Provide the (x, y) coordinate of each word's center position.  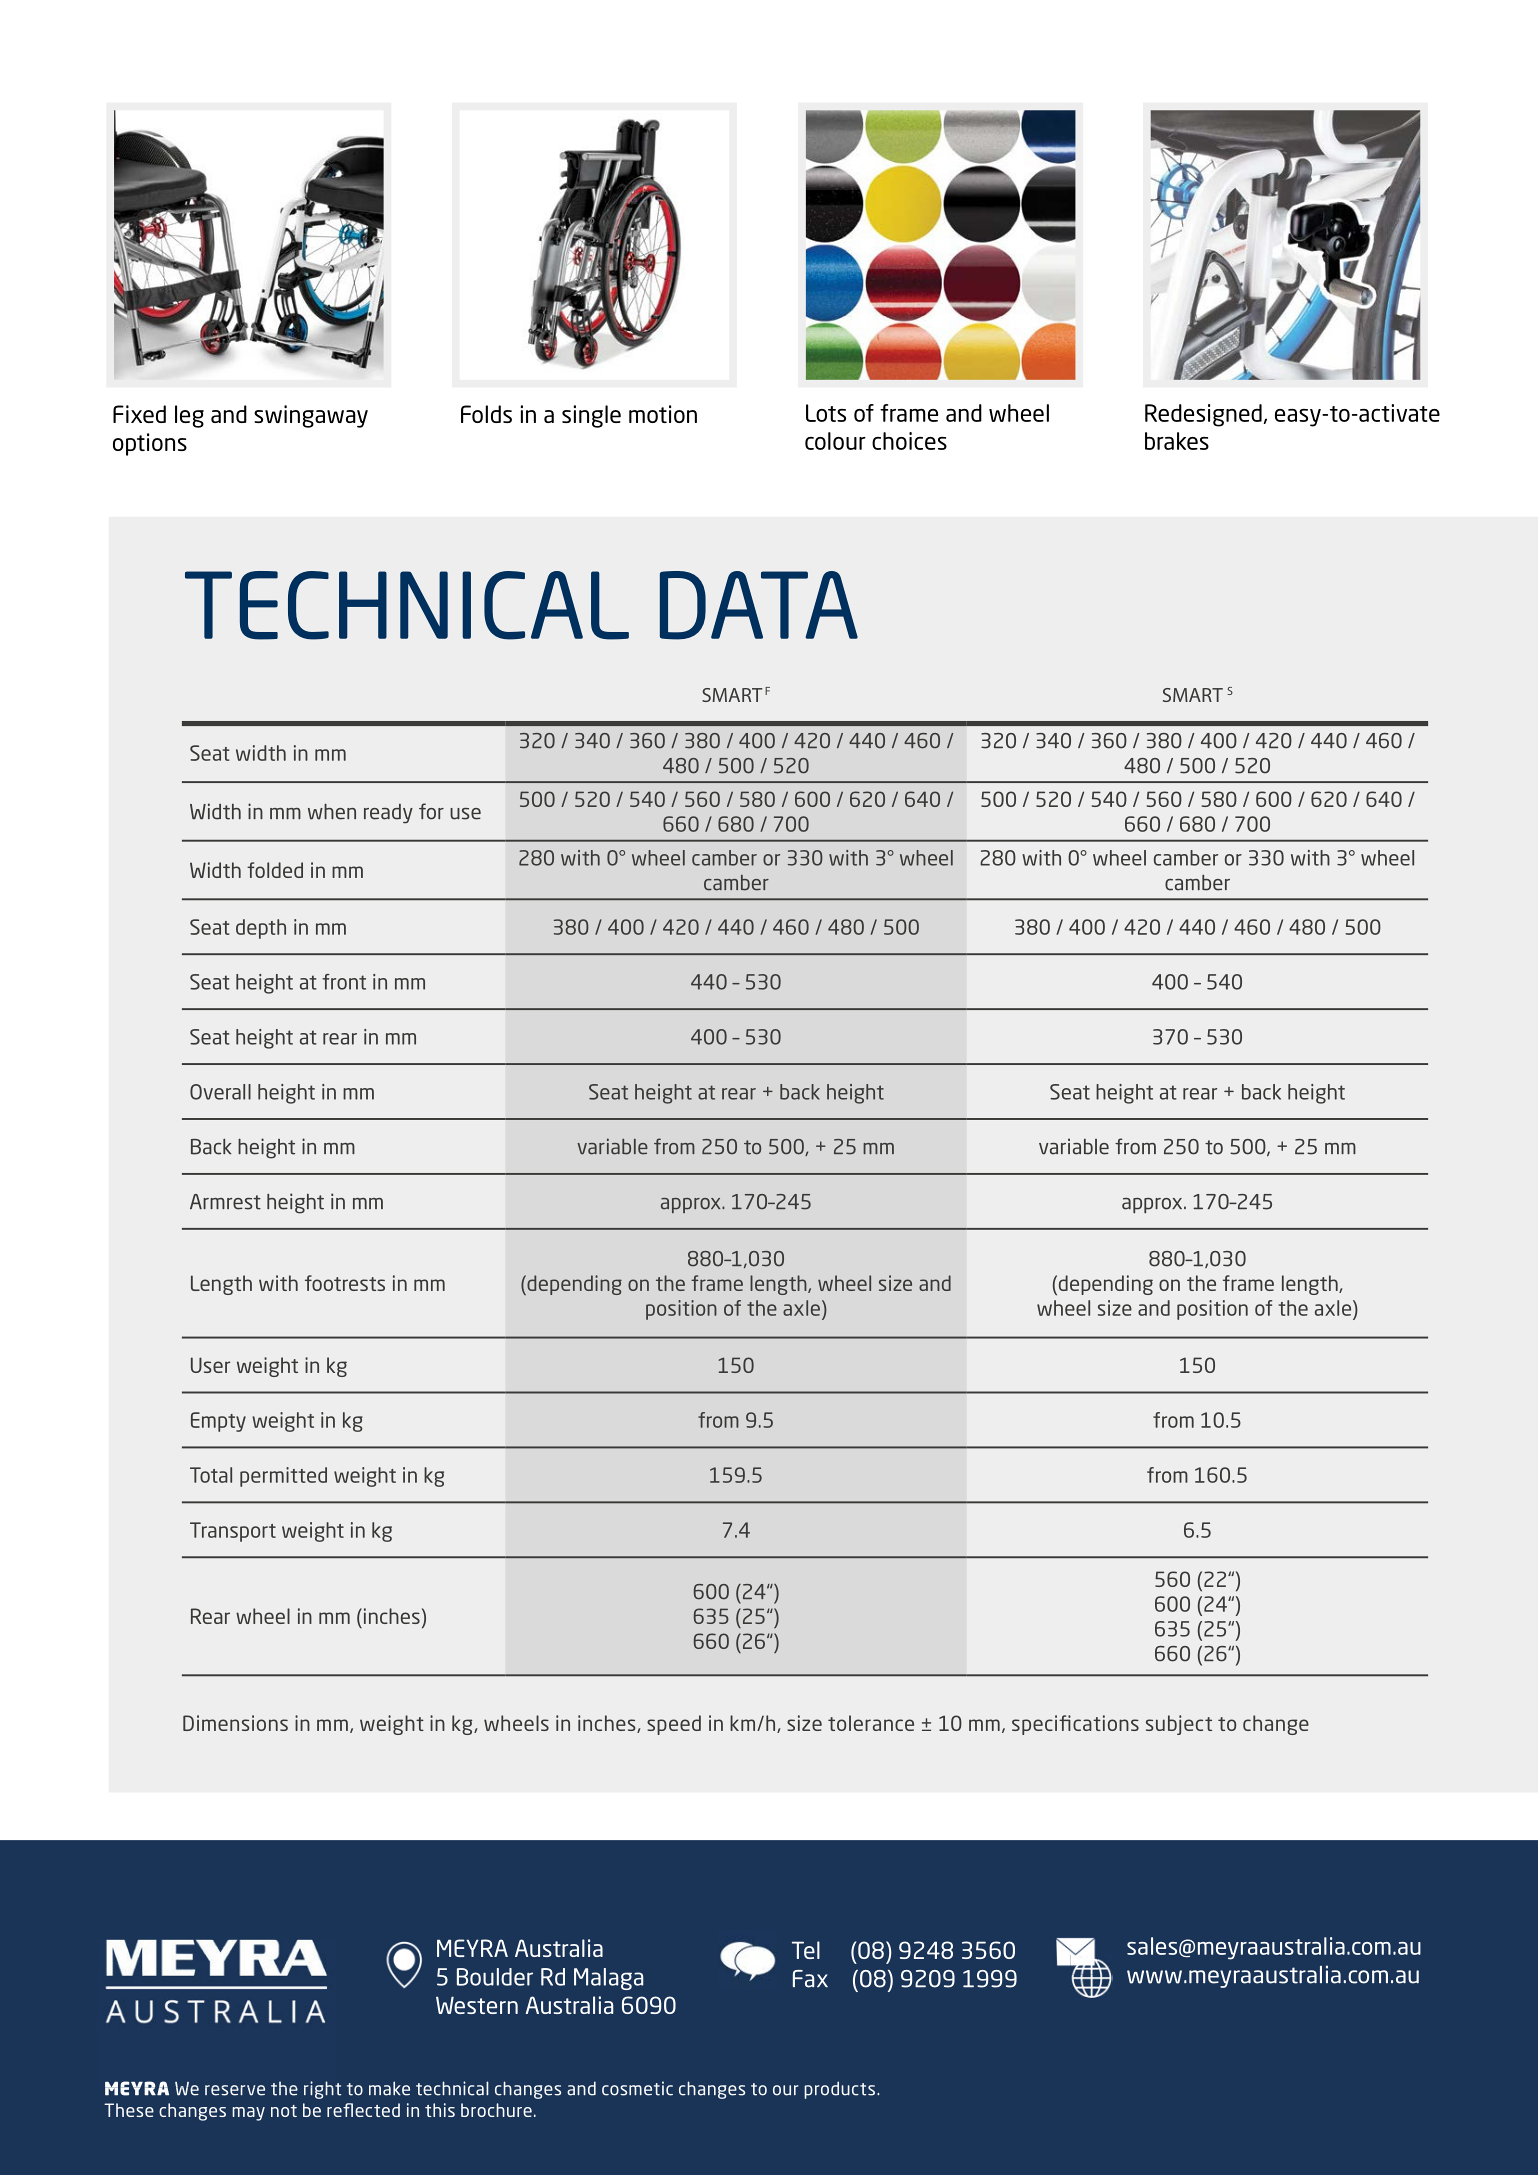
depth (261, 929)
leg (189, 416)
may (248, 2114)
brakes (1177, 441)
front (344, 982)
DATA (759, 605)
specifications (1075, 1725)
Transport (233, 1532)
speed (674, 1725)
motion (663, 414)
